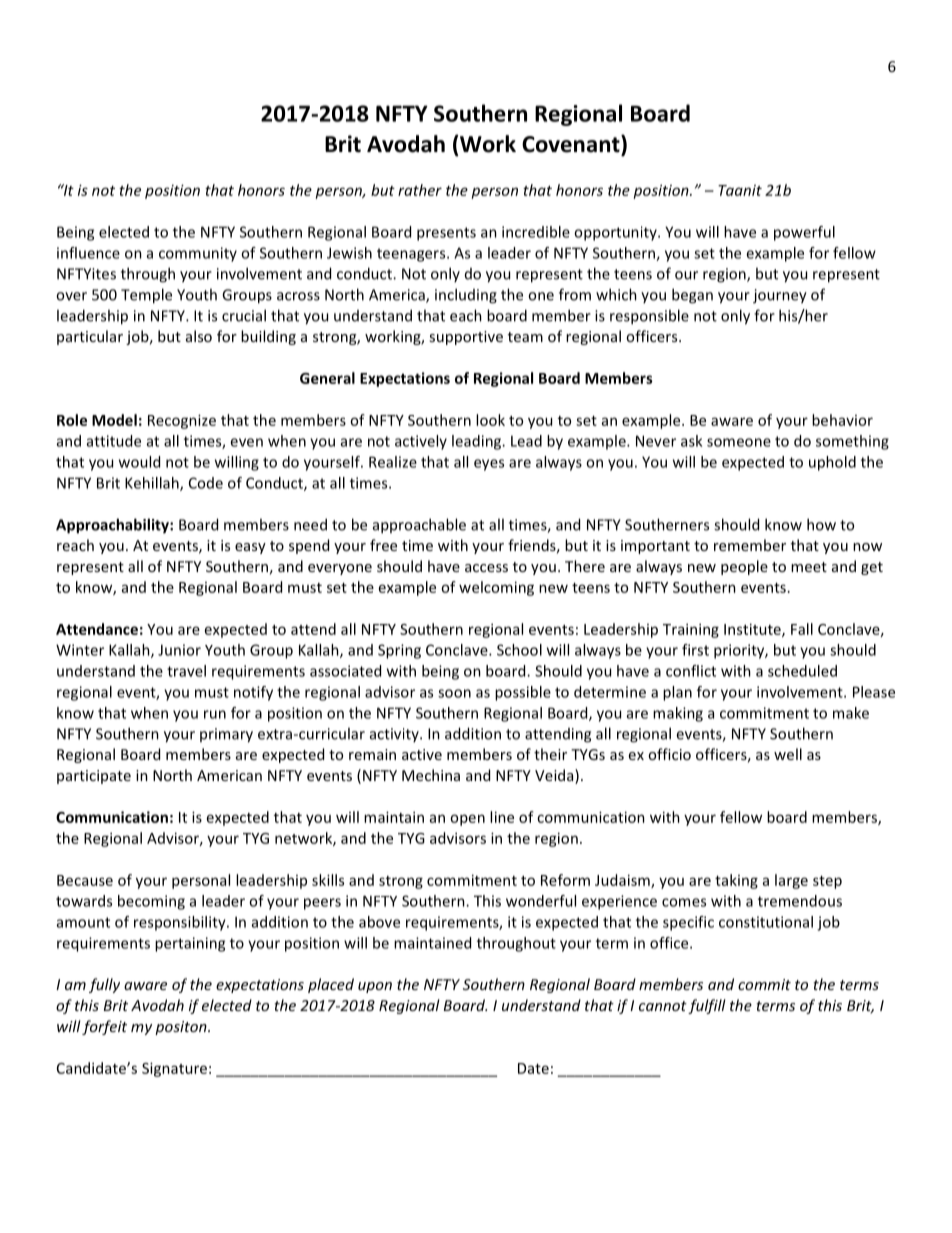  What do you see at coordinates (740, 190) in the page?
I see `Taanit` at bounding box center [740, 190].
